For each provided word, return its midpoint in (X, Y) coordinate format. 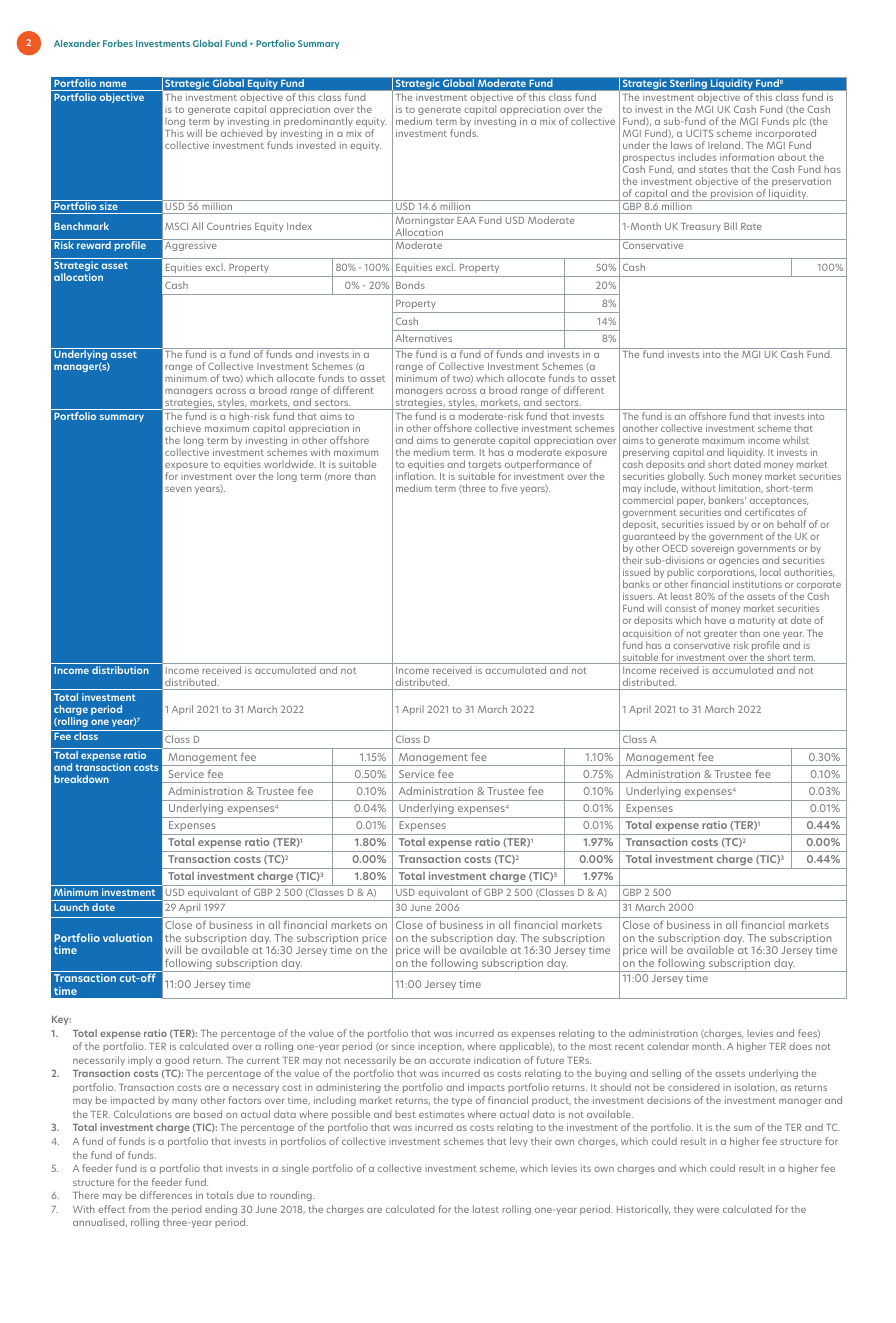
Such (719, 476)
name (113, 84)
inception (441, 1047)
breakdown (81, 779)
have (715, 620)
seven (178, 489)
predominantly (318, 123)
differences (166, 1195)
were (708, 1210)
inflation (416, 476)
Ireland (725, 145)
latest (486, 1209)
